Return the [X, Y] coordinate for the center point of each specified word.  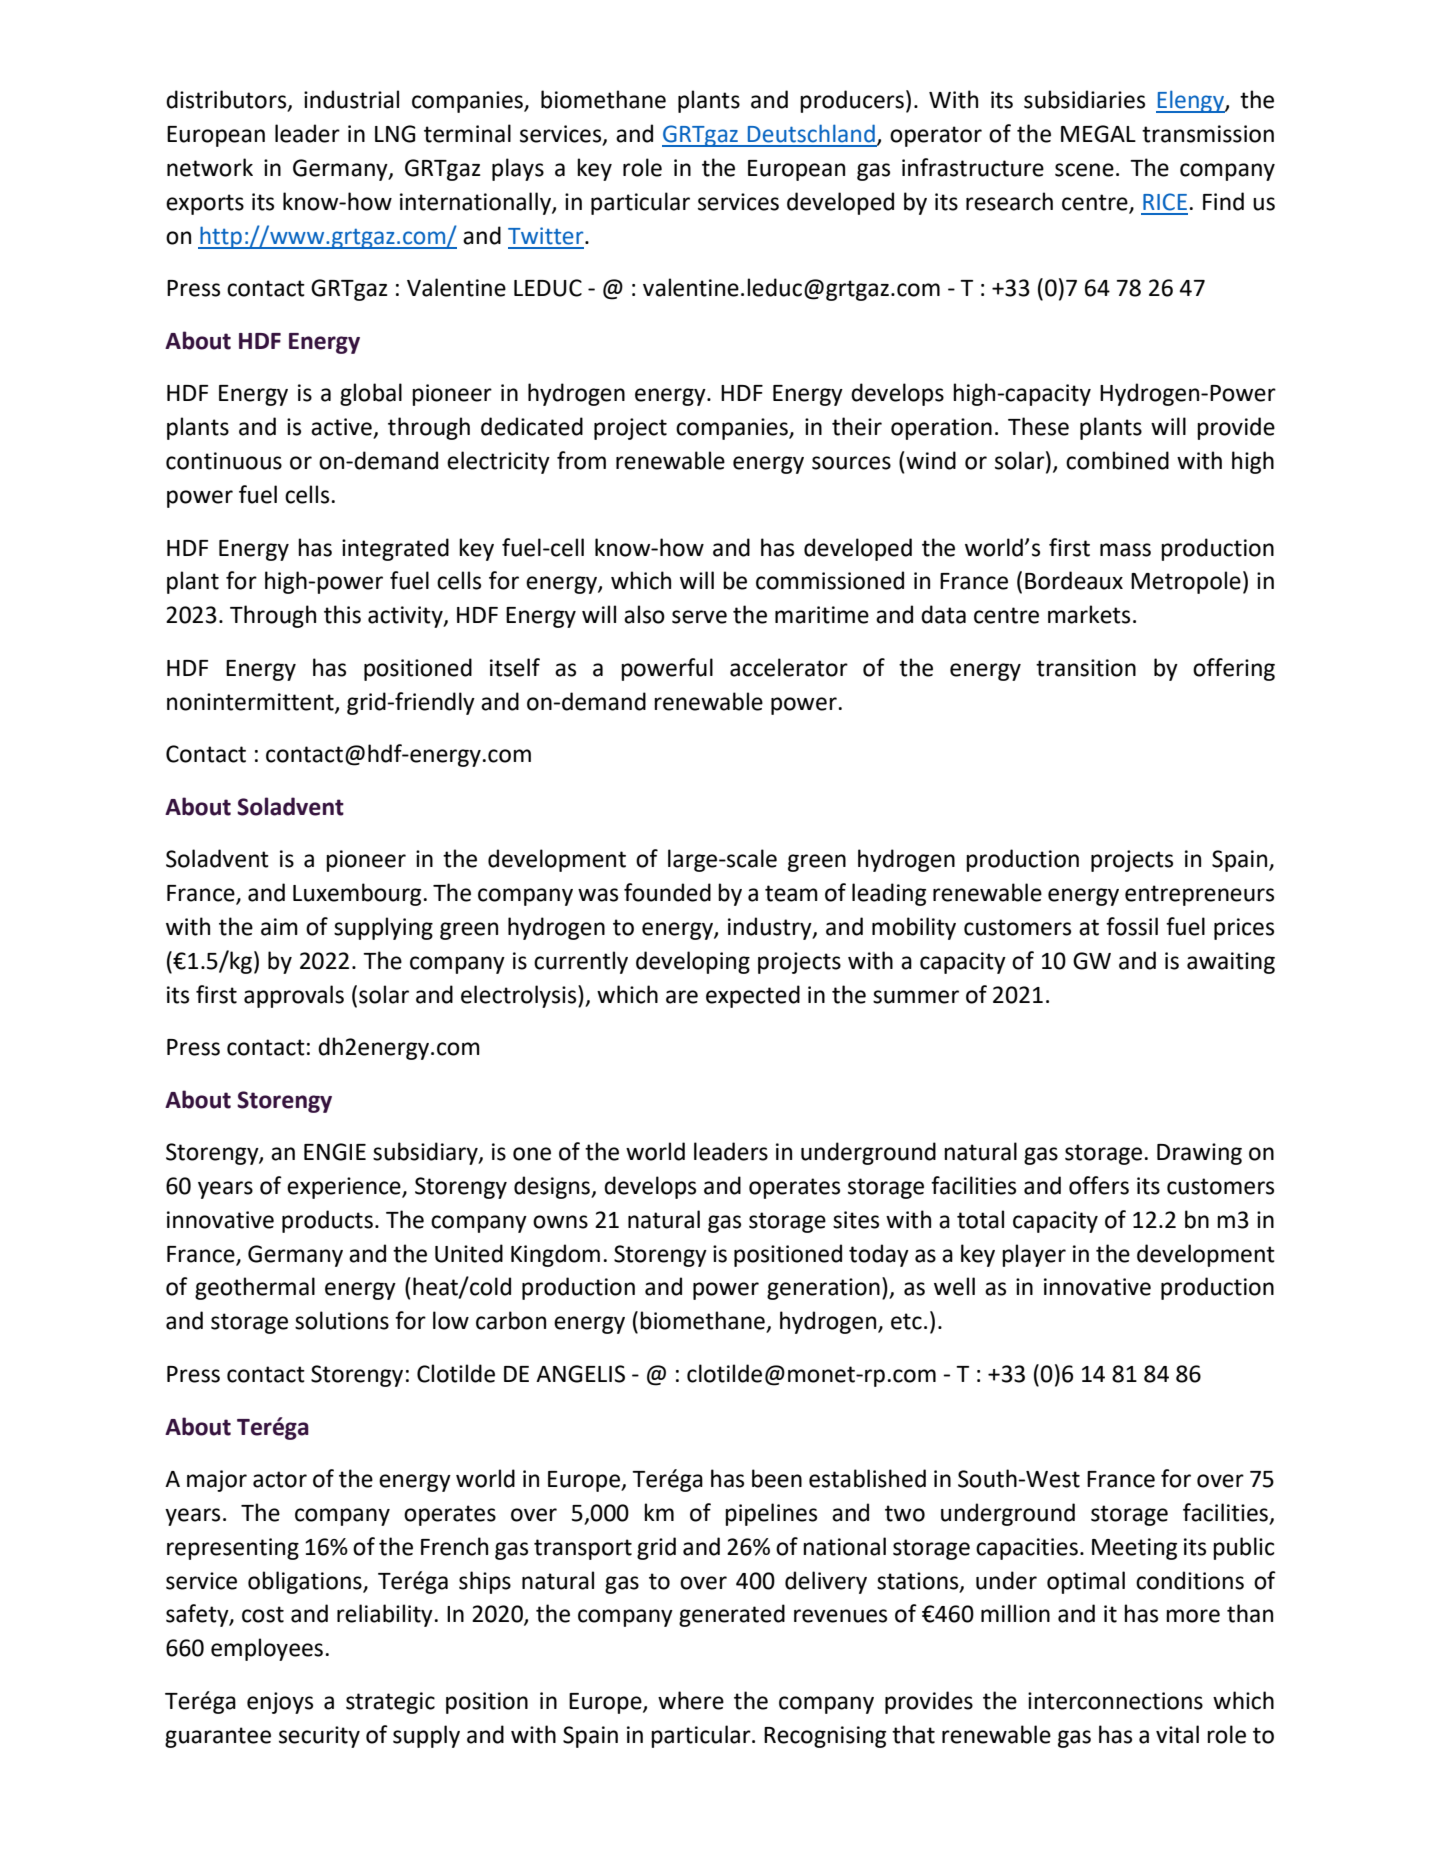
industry [771, 928]
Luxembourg [357, 894]
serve [699, 617]
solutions [342, 1320]
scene [1084, 170]
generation [823, 1289]
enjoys [280, 1703]
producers [852, 101]
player [1034, 1255]
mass [1125, 550]
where [691, 1700]
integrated [395, 549]
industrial [351, 99]
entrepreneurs [1199, 895]
